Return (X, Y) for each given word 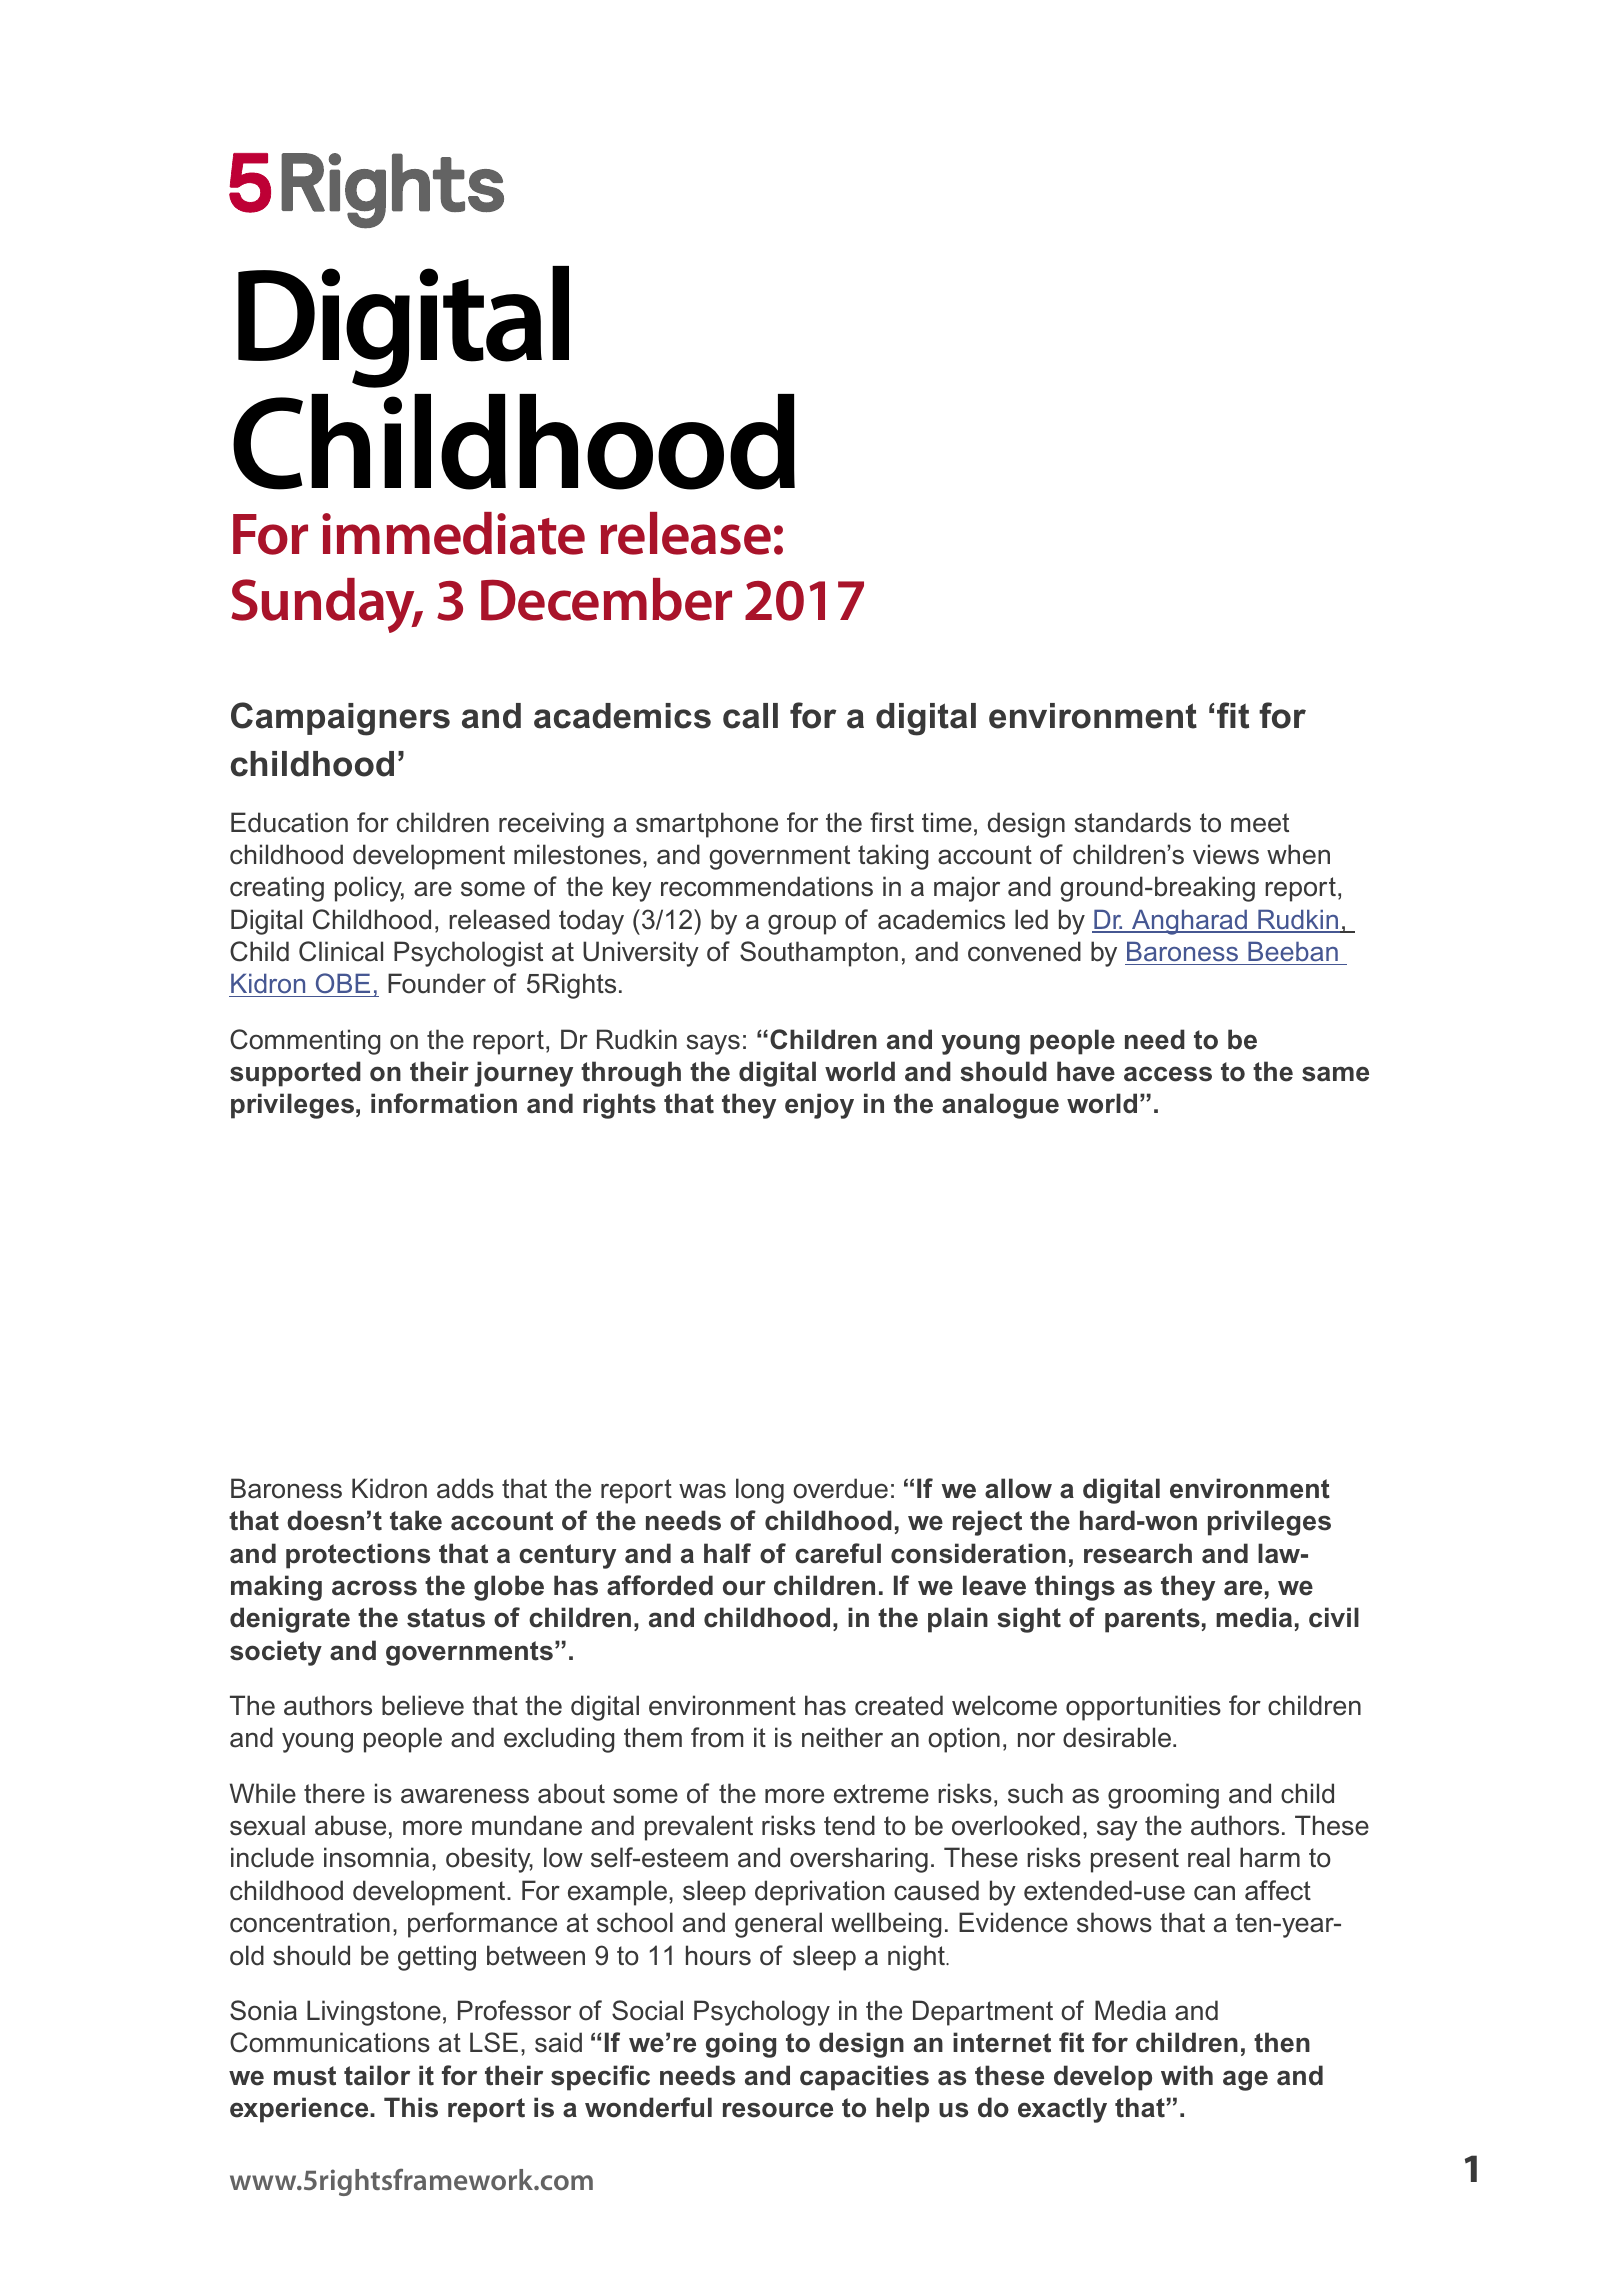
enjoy (819, 1106)
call (750, 716)
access (1168, 1074)
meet (1260, 823)
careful (838, 1553)
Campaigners (340, 719)
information (444, 1103)
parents (1152, 1620)
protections (358, 1556)
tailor (377, 2075)
